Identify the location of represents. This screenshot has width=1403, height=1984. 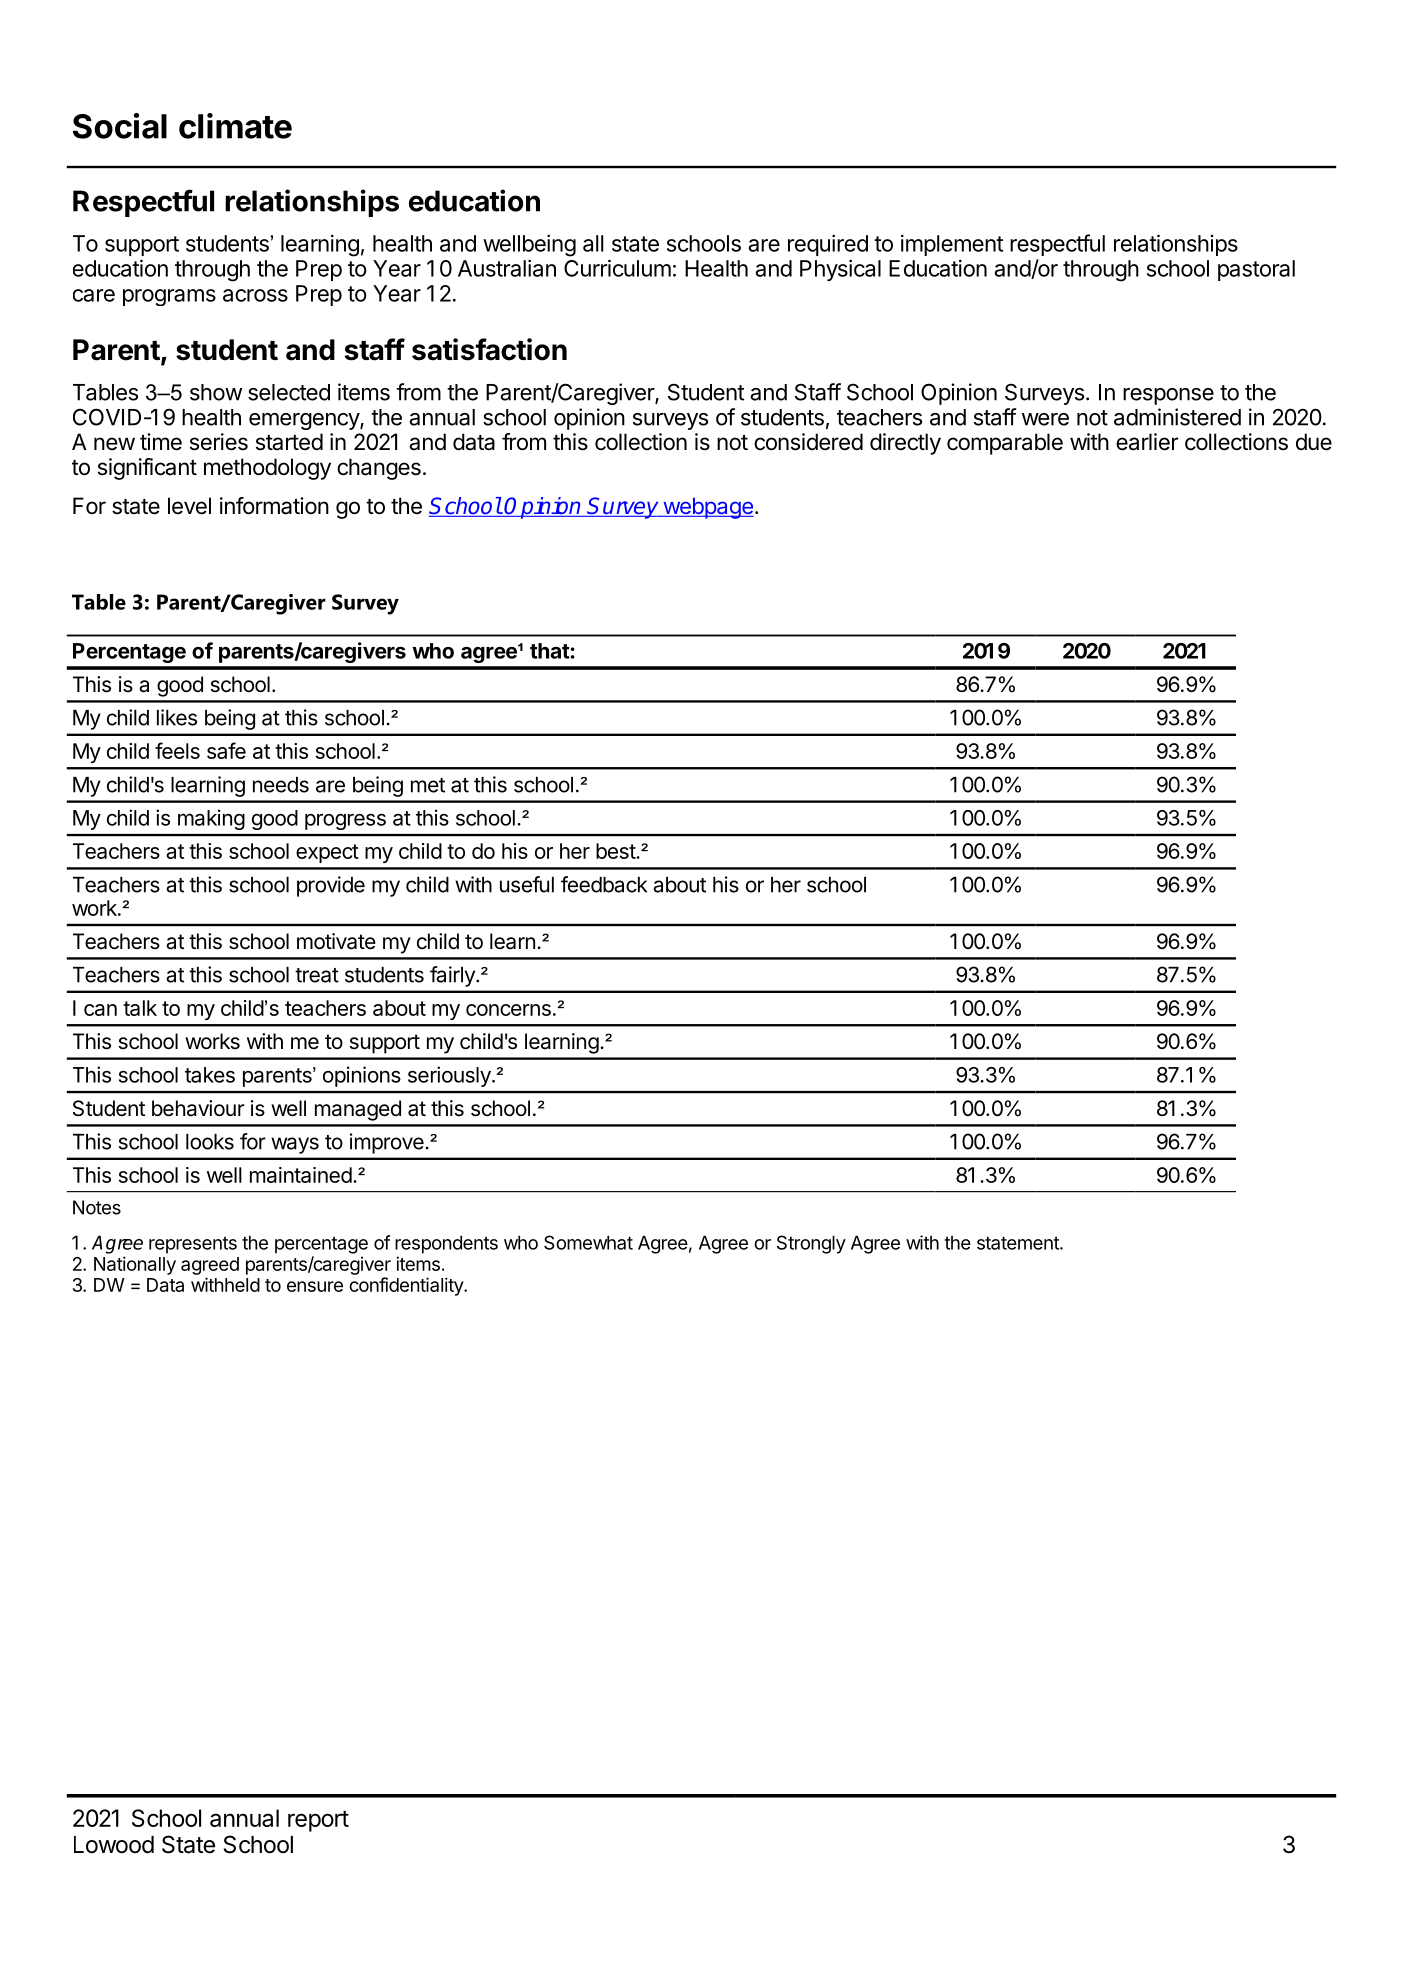
(193, 1245).
